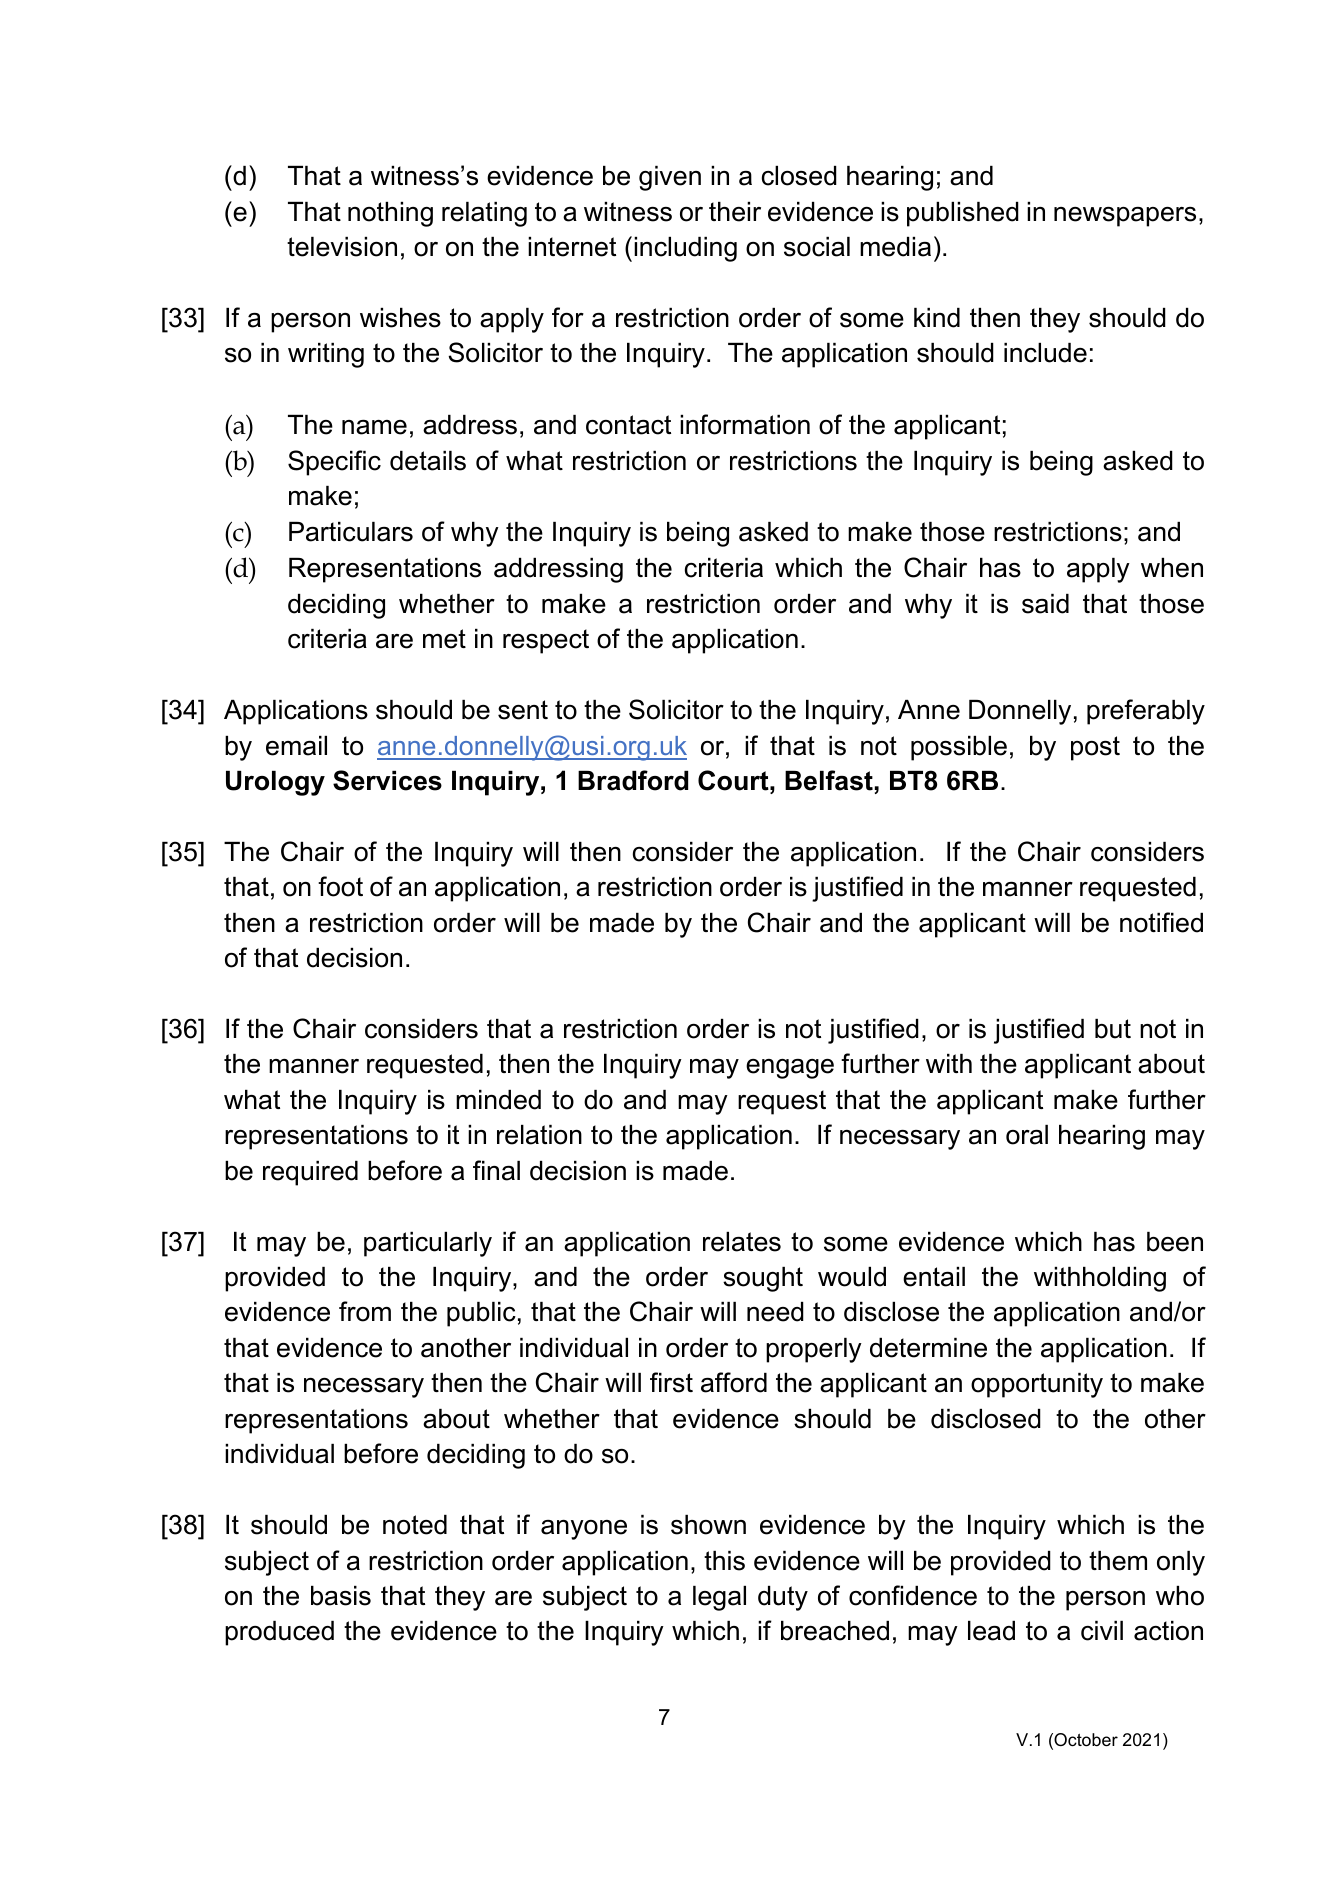 This image has height=1880, width=1329. What do you see at coordinates (790, 1069) in the image?
I see `engage` at bounding box center [790, 1069].
